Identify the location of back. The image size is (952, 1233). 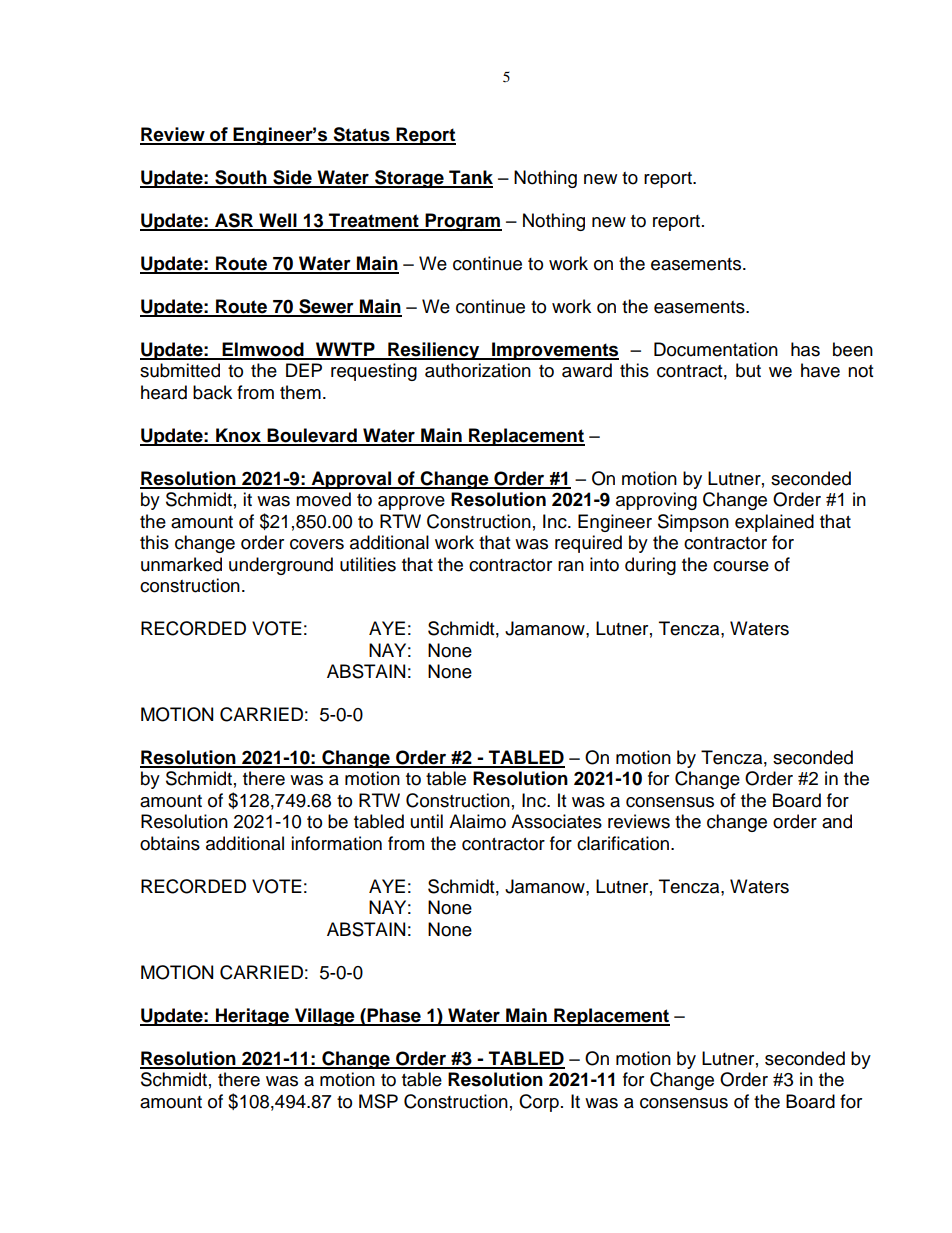
(212, 392).
